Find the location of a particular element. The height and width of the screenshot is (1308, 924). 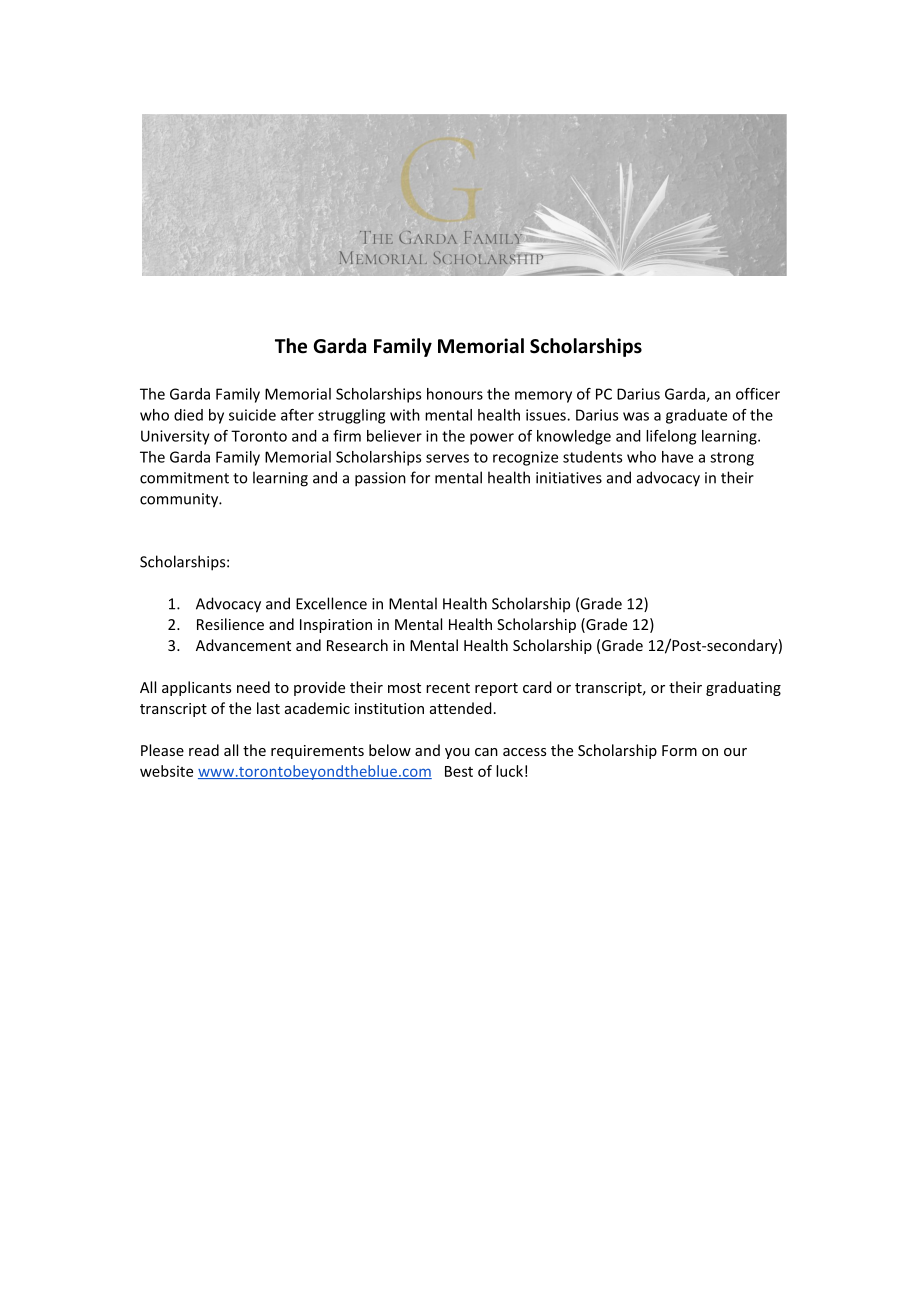

read is located at coordinates (204, 750).
